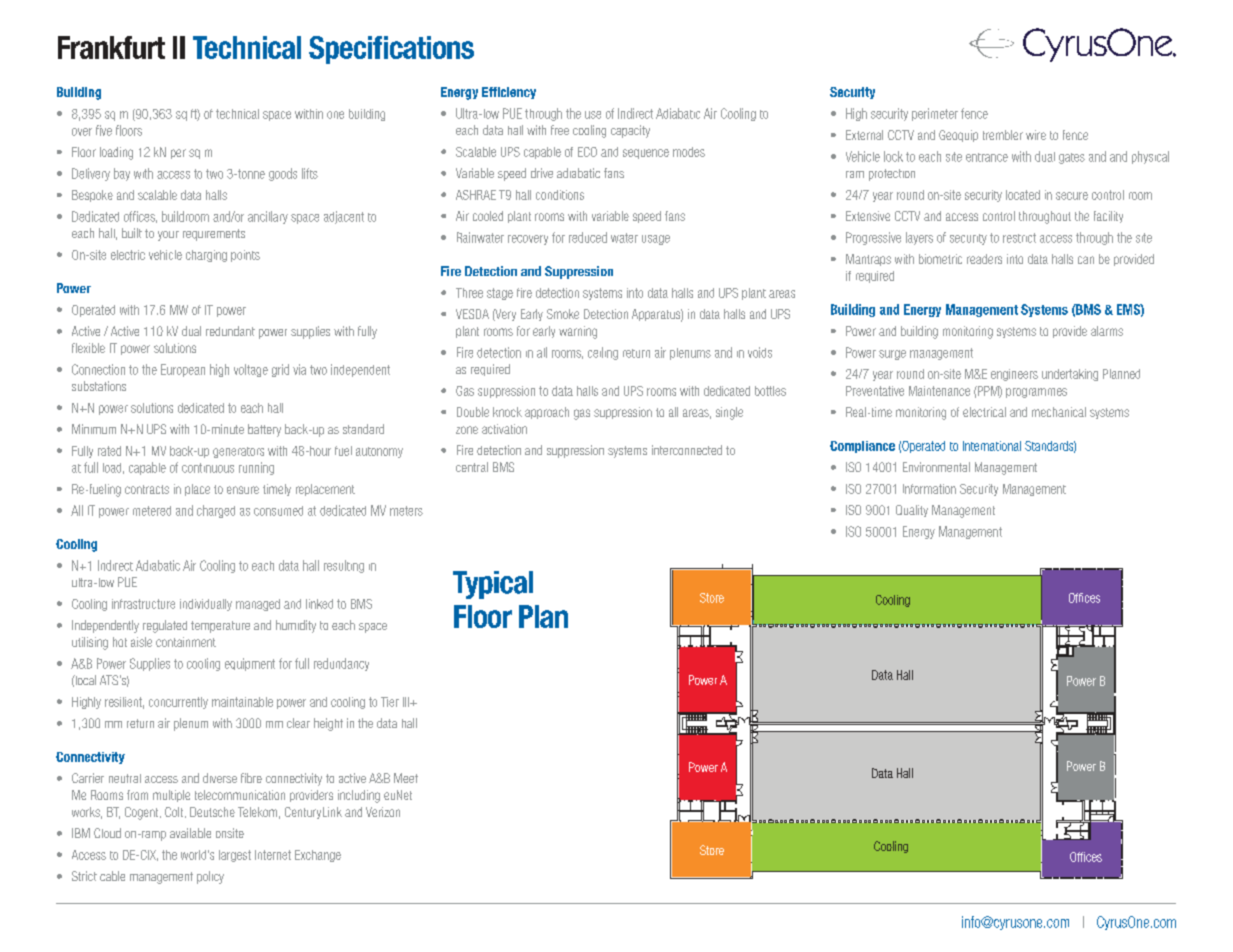  Describe the element at coordinates (111, 47) in the document. I see `Frankfurt` at that location.
